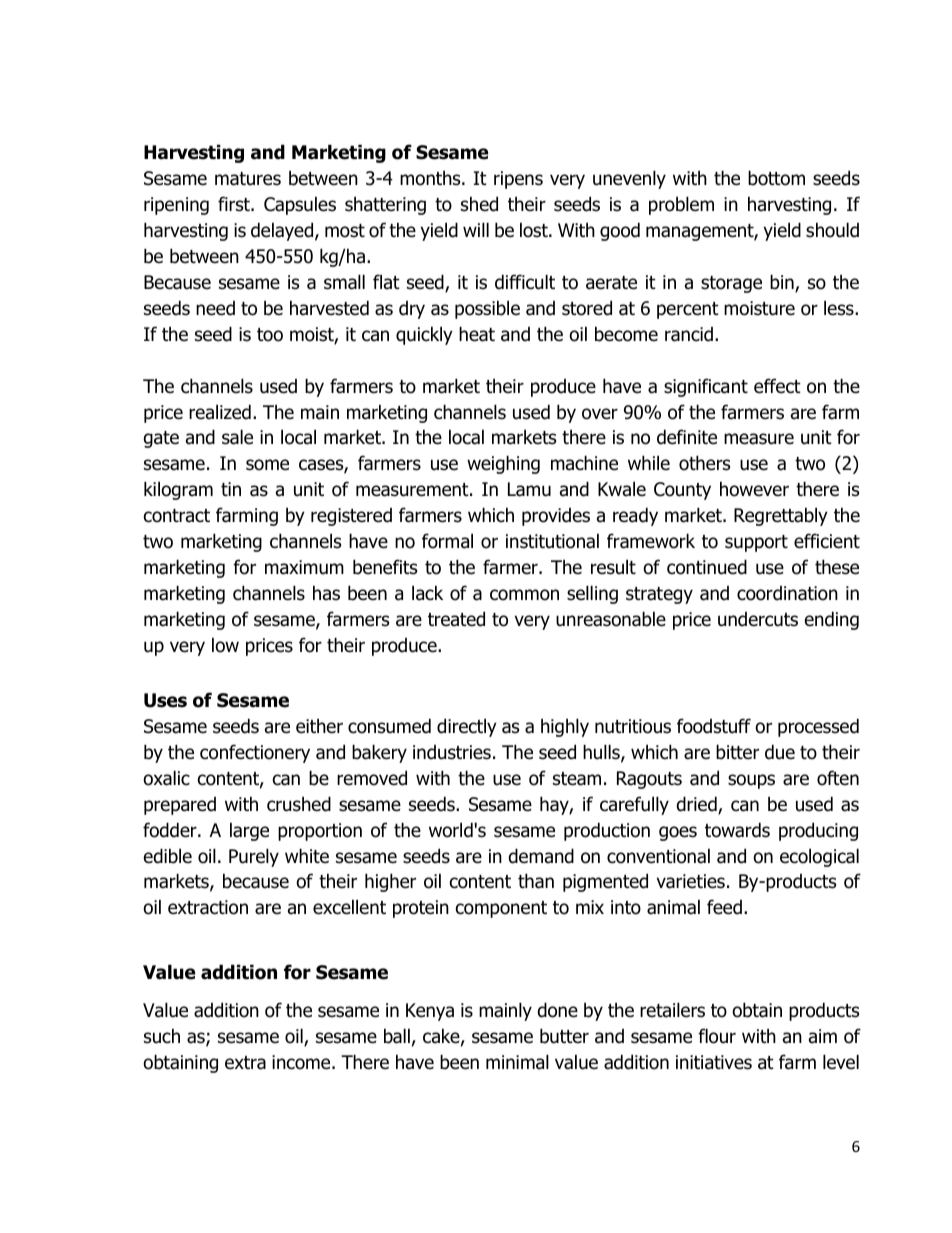  What do you see at coordinates (248, 179) in the document?
I see `matures` at bounding box center [248, 179].
